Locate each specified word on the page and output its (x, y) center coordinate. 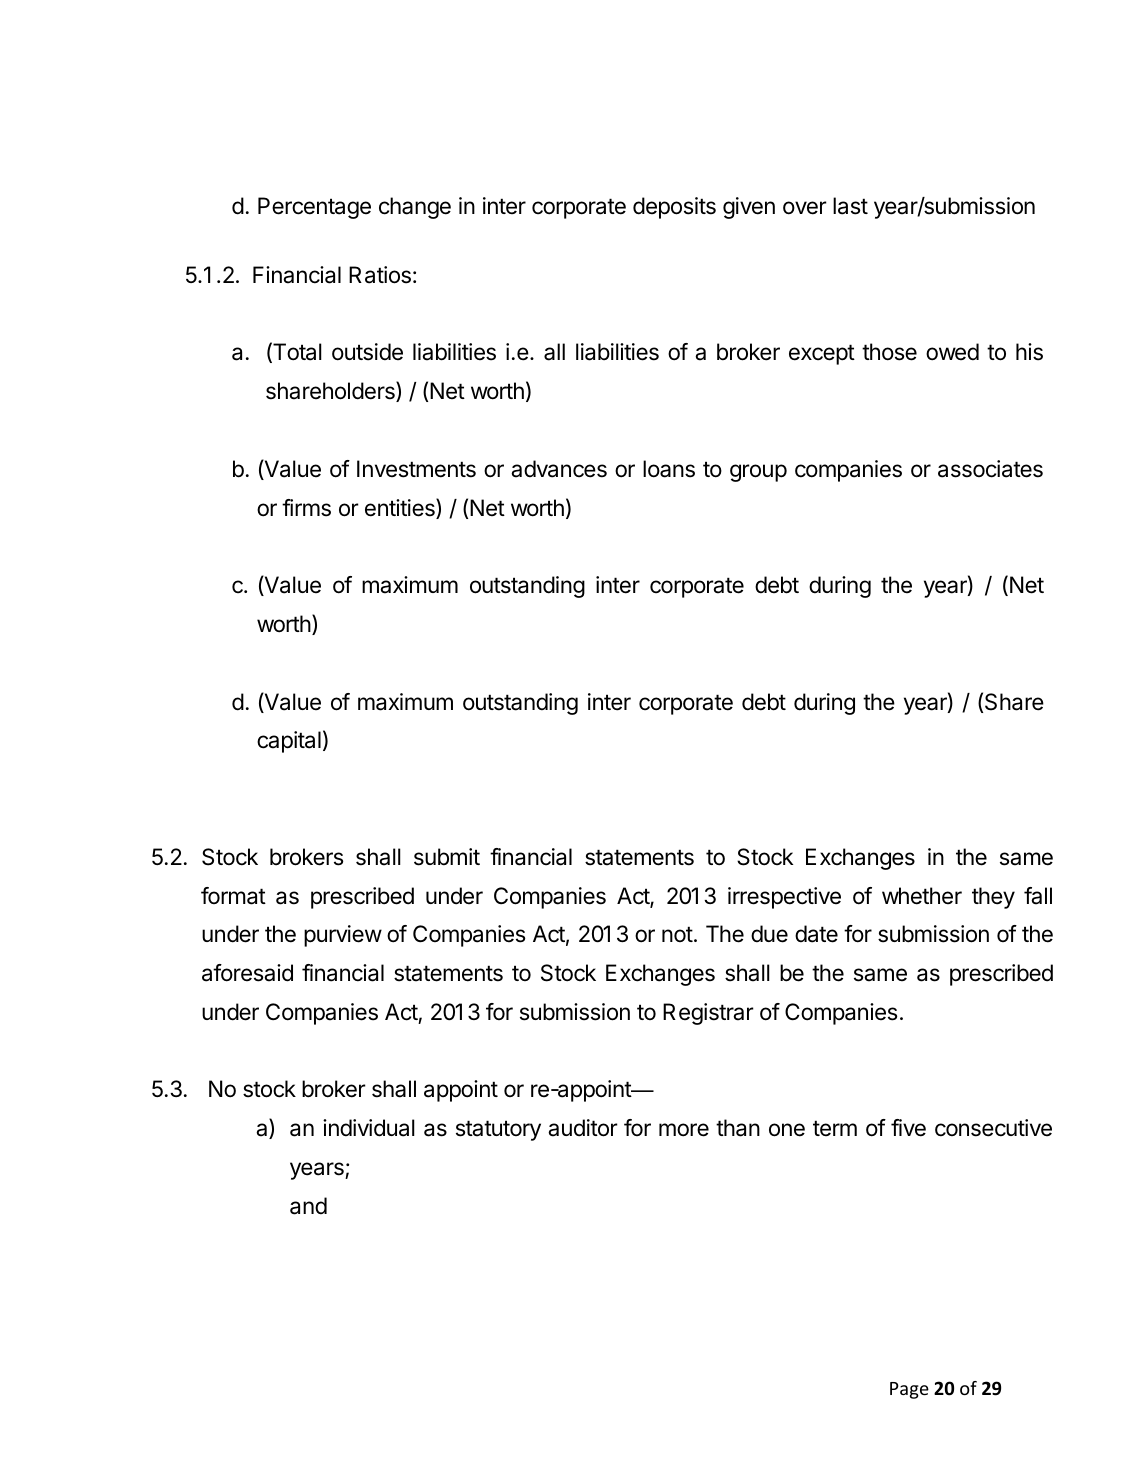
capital (289, 742)
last (850, 206)
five (908, 1128)
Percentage (314, 208)
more (684, 1130)
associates (990, 469)
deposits (674, 208)
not (677, 934)
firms (306, 508)
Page (909, 1390)
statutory (498, 1130)
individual (369, 1128)
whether (922, 896)
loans (669, 469)
